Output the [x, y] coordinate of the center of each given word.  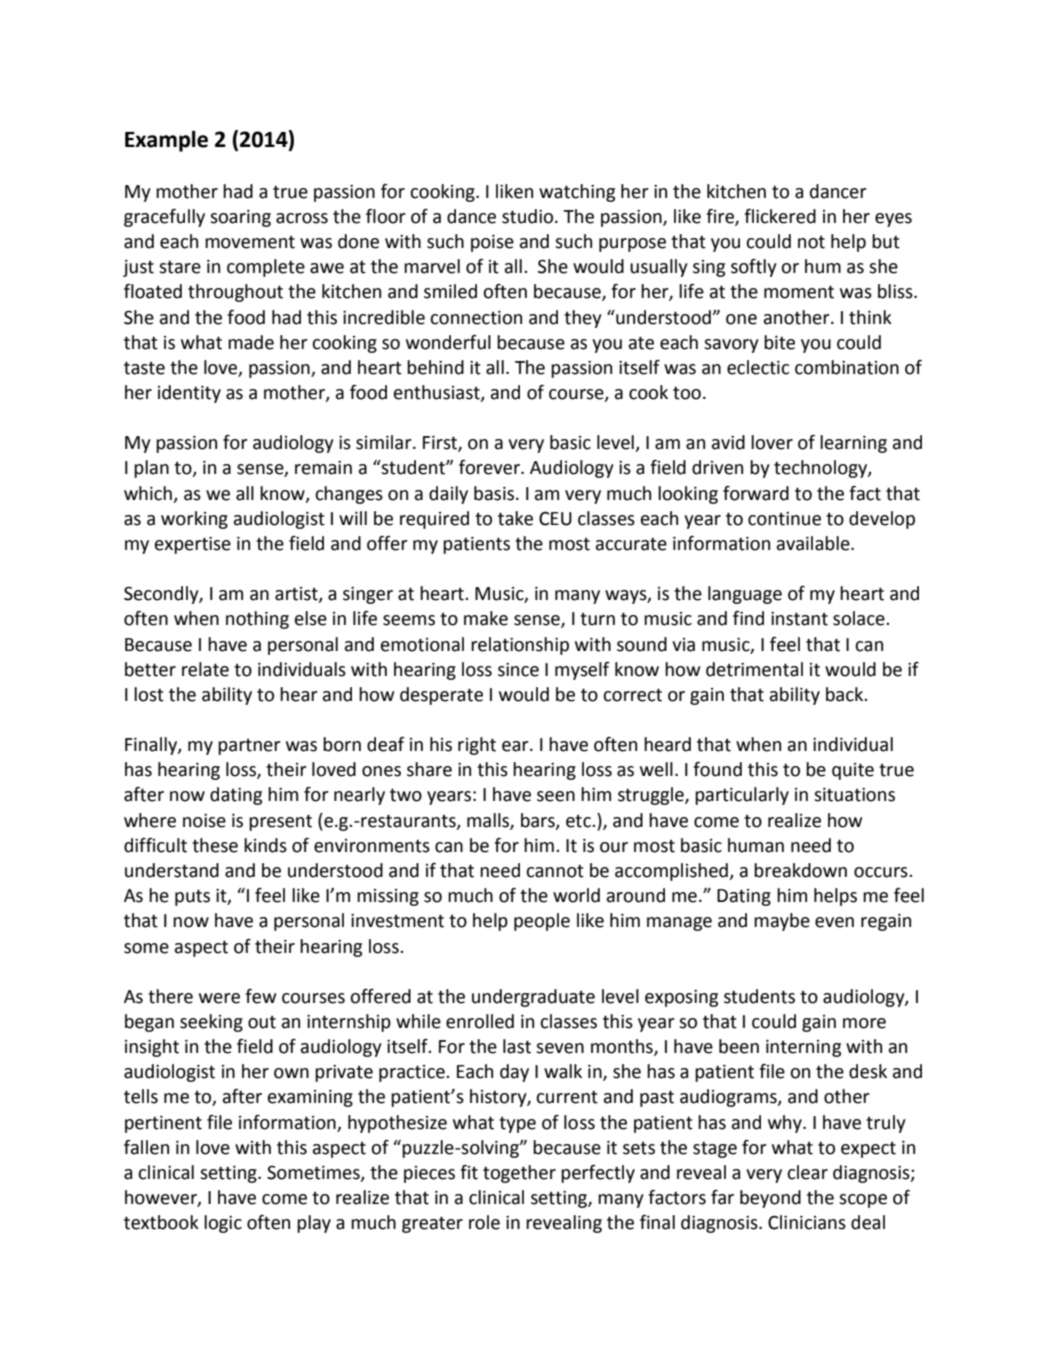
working [194, 520]
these [215, 845]
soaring [240, 218]
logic [223, 1224]
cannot [555, 871]
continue [784, 519]
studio [529, 216]
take [515, 518]
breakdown [800, 870]
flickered [780, 216]
